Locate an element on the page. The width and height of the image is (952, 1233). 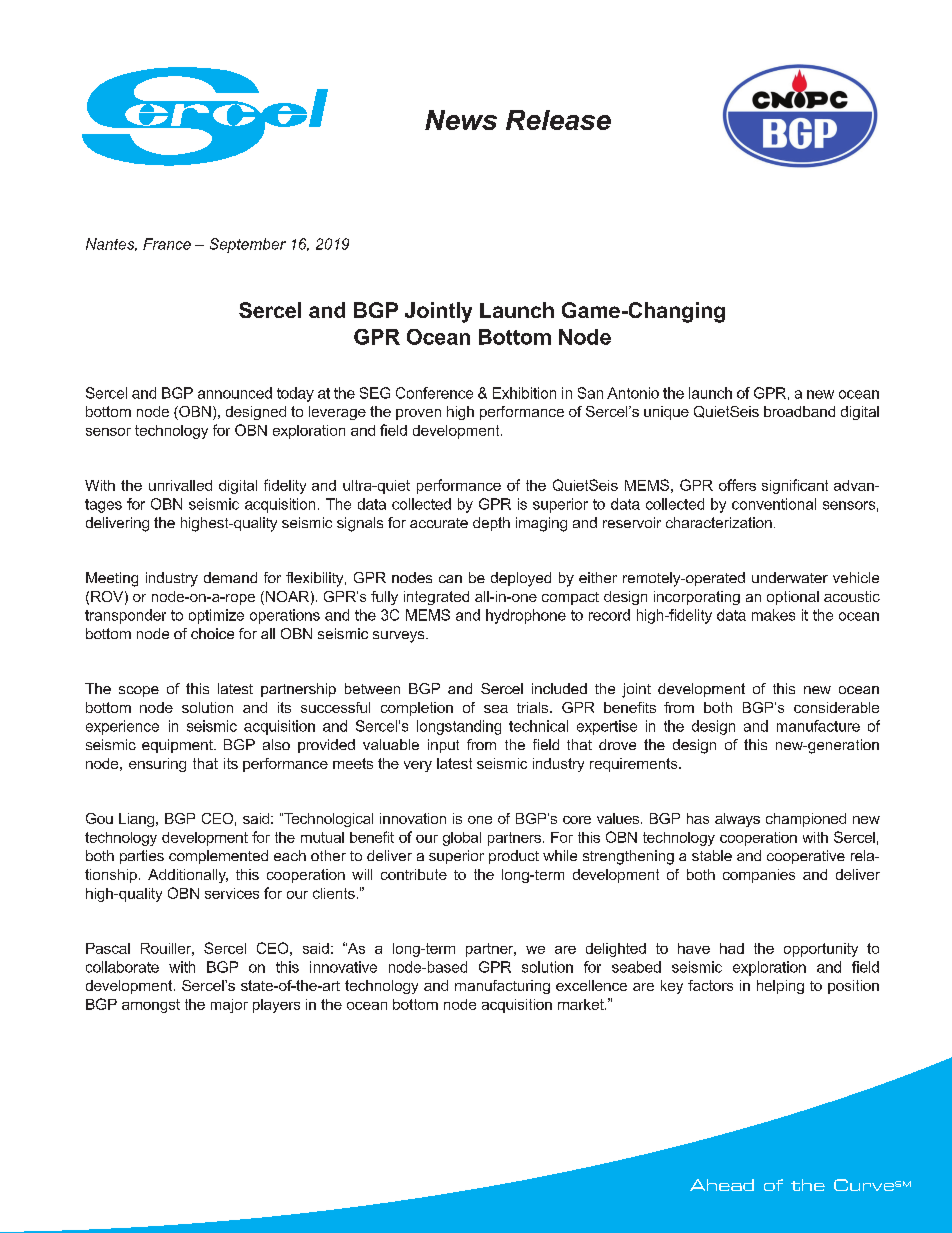
Conference is located at coordinates (434, 393).
